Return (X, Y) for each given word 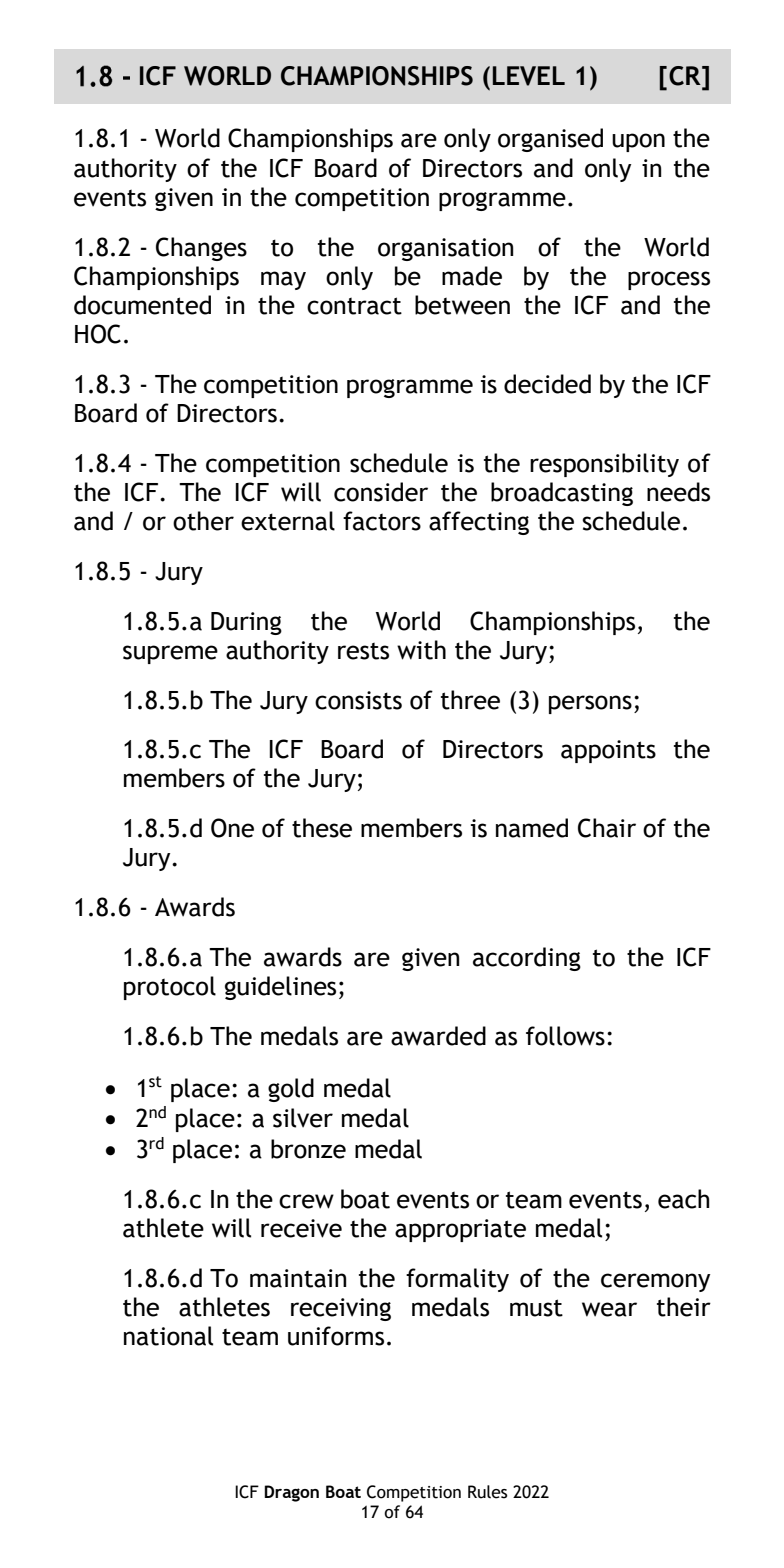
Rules (487, 1492)
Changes (201, 249)
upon (638, 142)
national (168, 1336)
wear (609, 1309)
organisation (445, 249)
